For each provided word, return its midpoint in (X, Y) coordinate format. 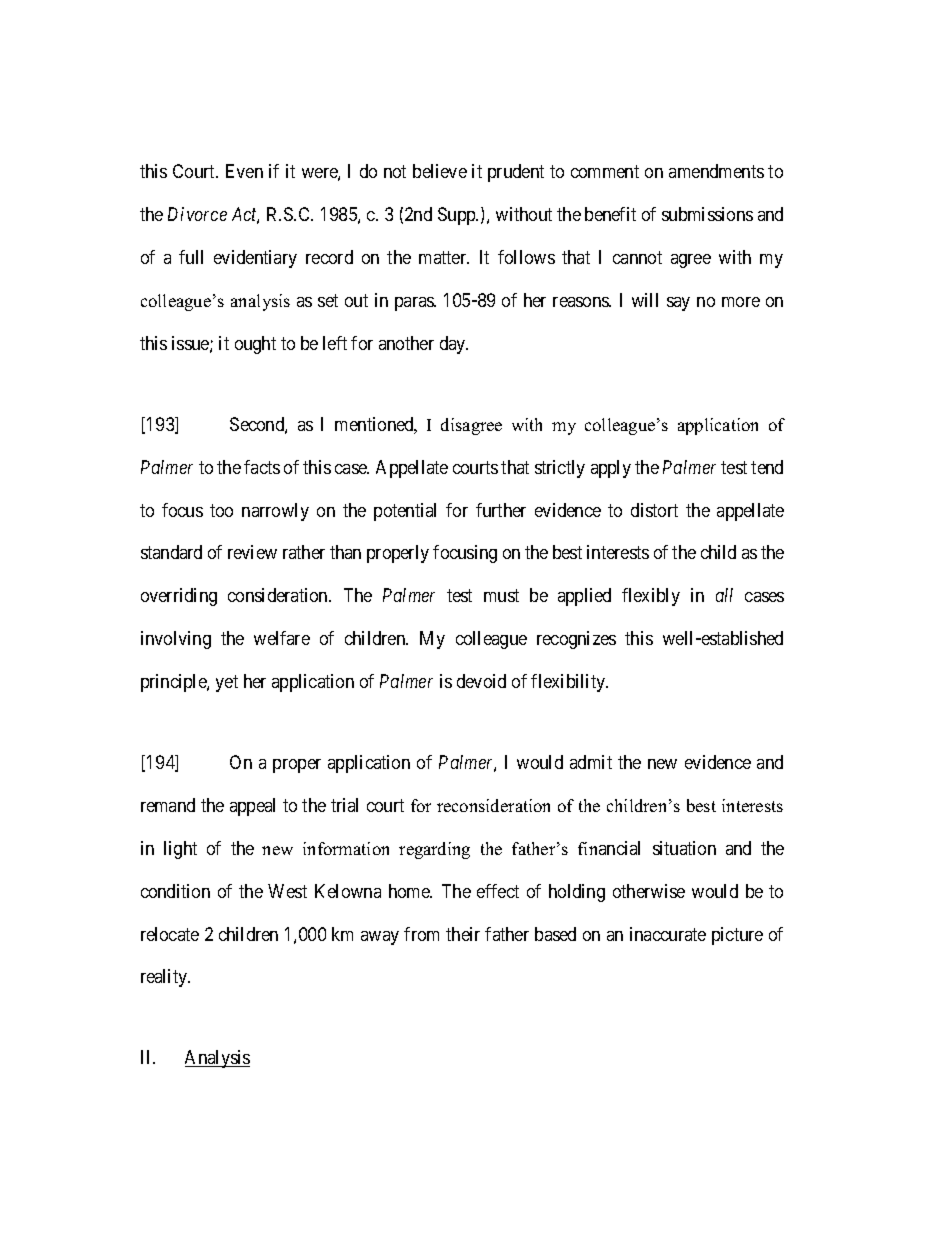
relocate (170, 934)
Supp (458, 216)
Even (244, 171)
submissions (707, 214)
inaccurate (668, 934)
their (463, 934)
